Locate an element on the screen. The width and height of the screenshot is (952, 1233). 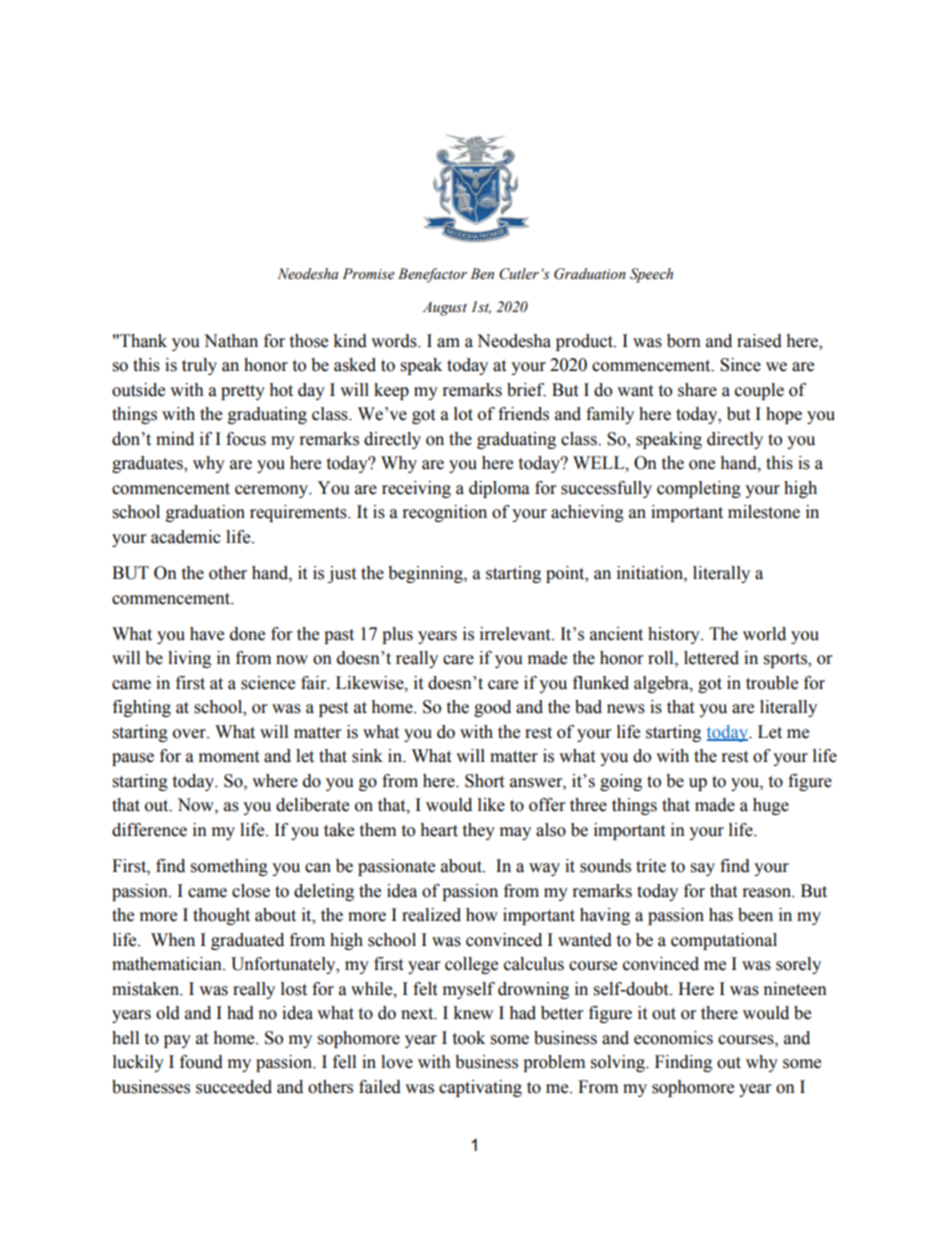
close is located at coordinates (251, 891).
